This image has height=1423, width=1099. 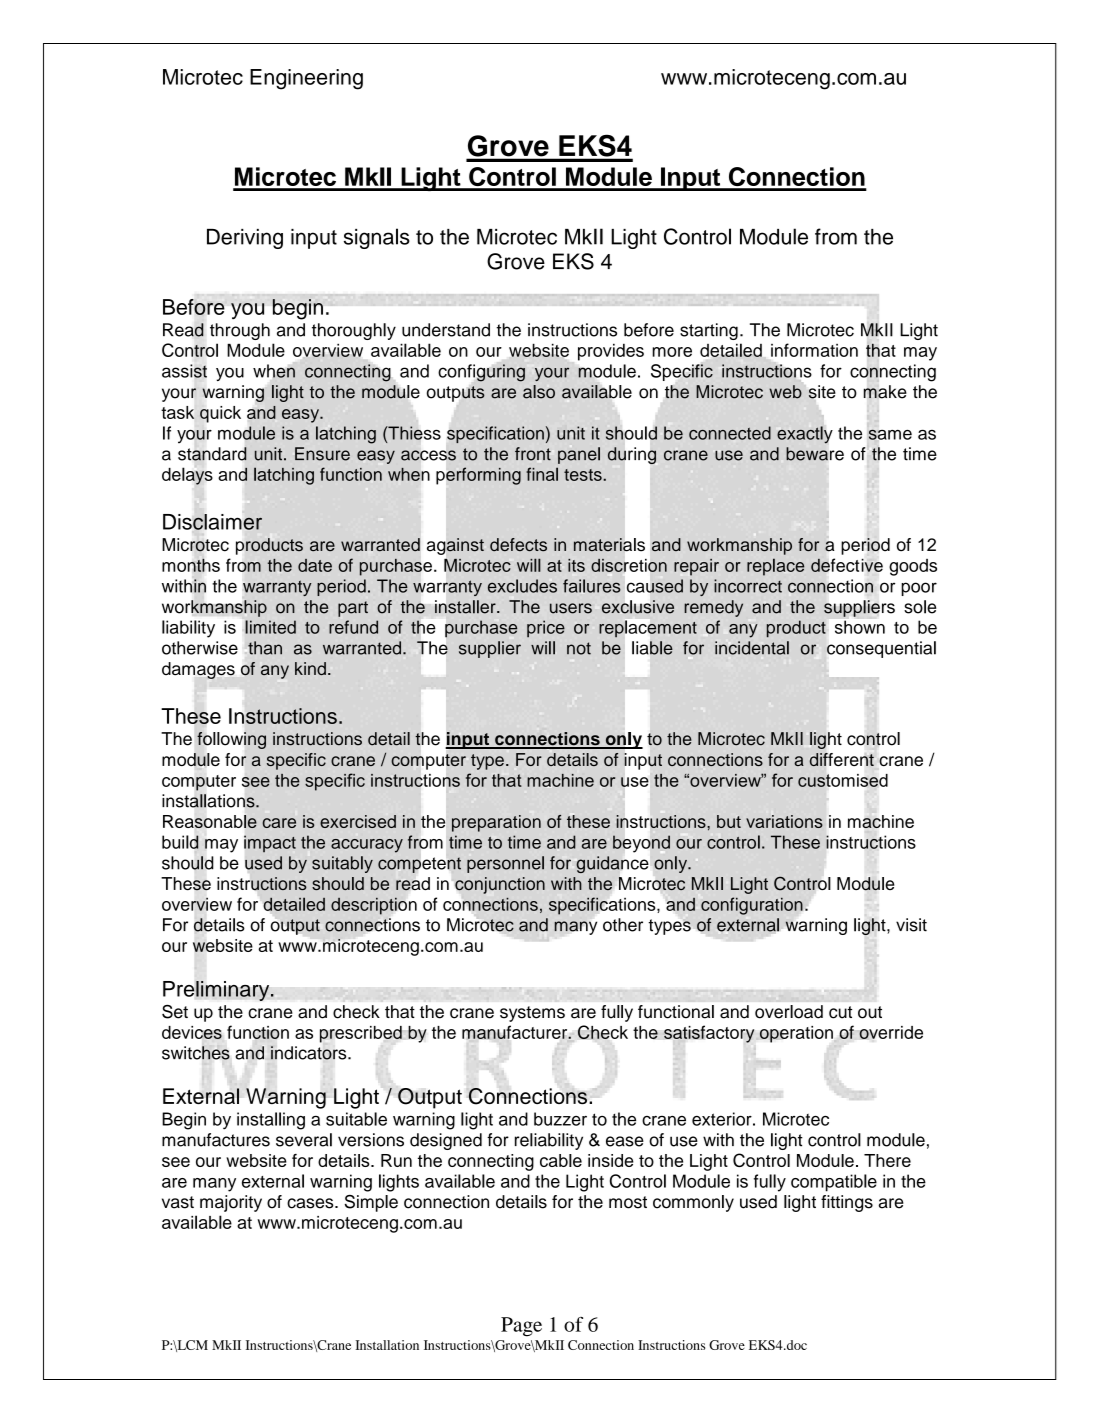 I want to click on majority, so click(x=231, y=1203).
